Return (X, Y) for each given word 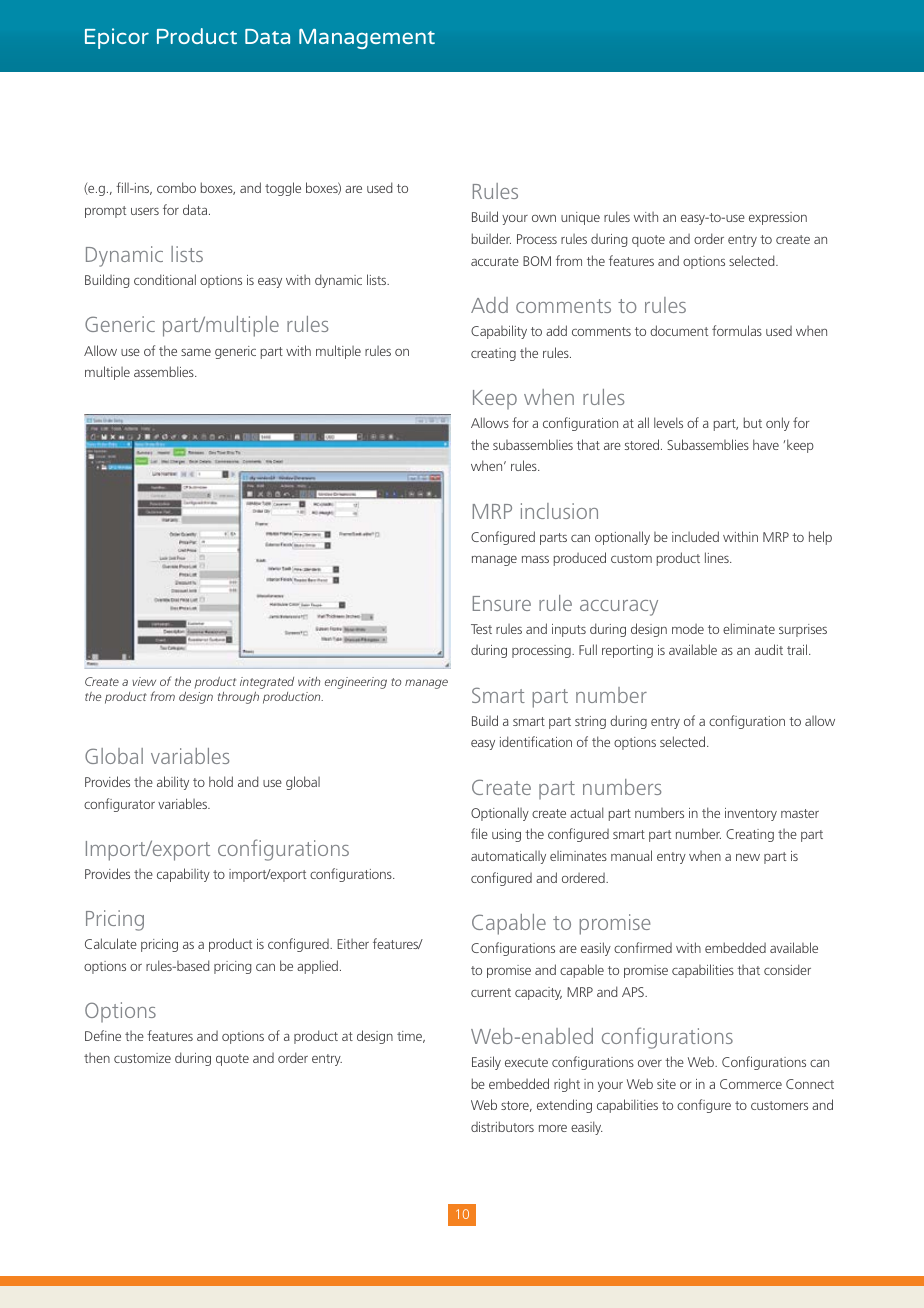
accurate (495, 261)
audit (769, 649)
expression (778, 218)
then (97, 1058)
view (144, 681)
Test (481, 629)
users (145, 211)
